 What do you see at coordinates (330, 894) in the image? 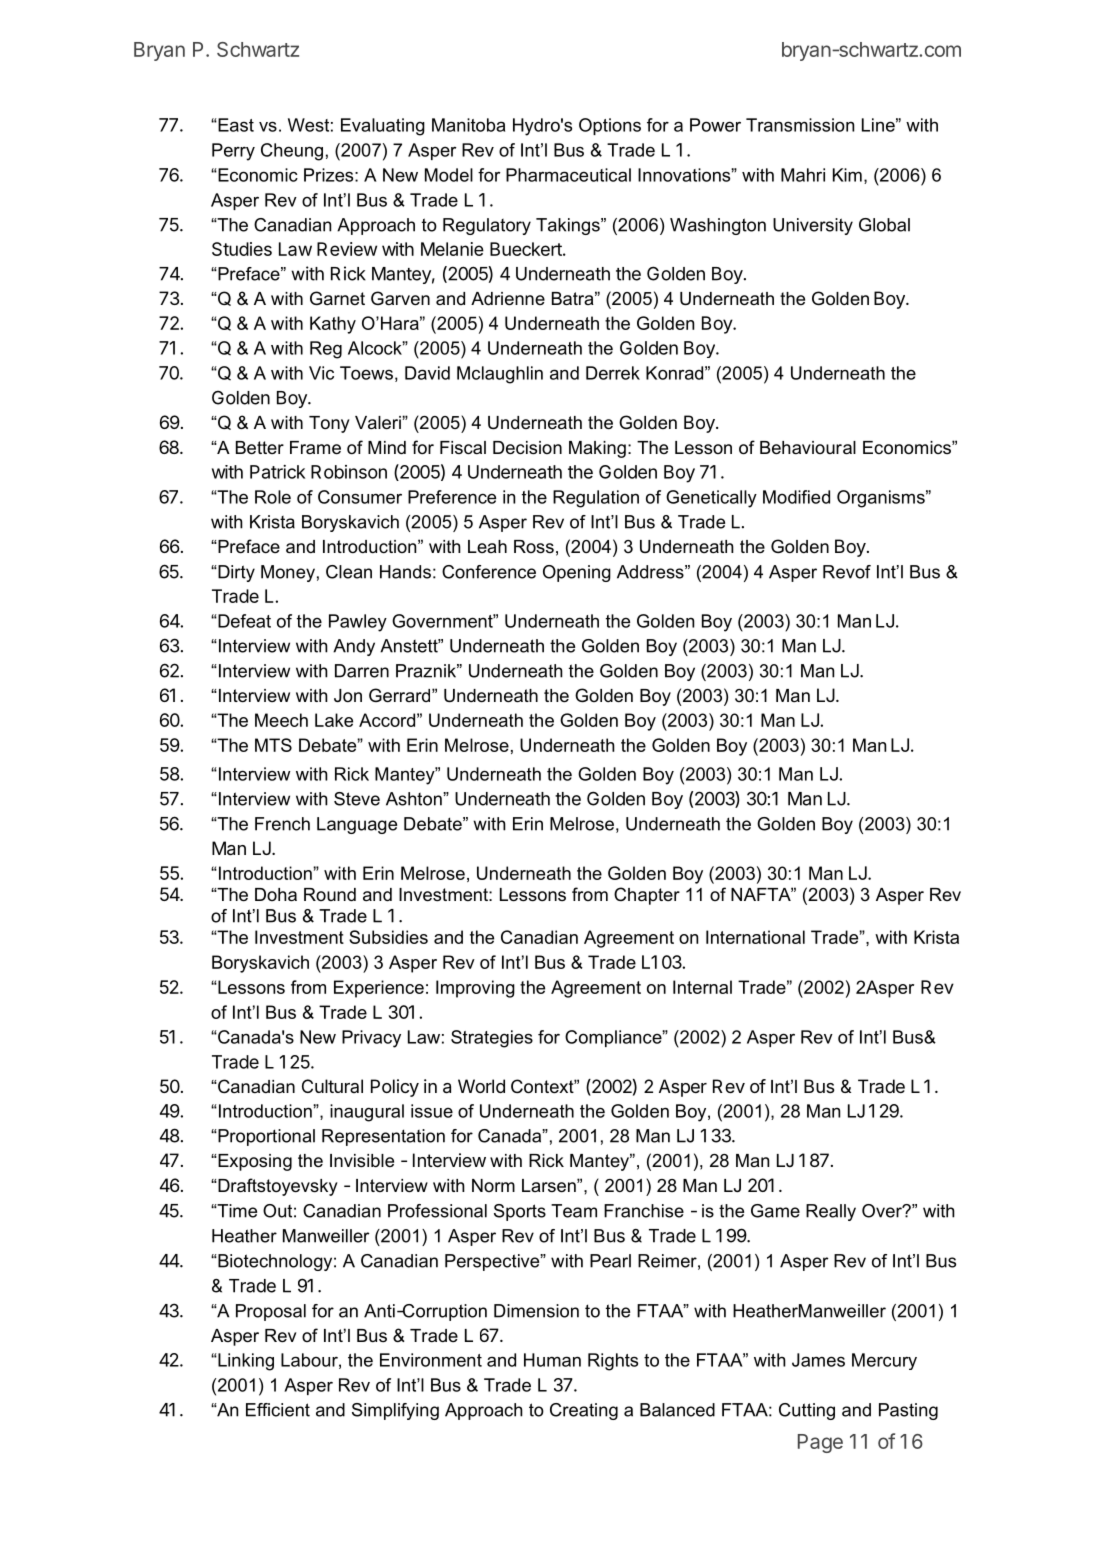
I see `Round` at bounding box center [330, 894].
